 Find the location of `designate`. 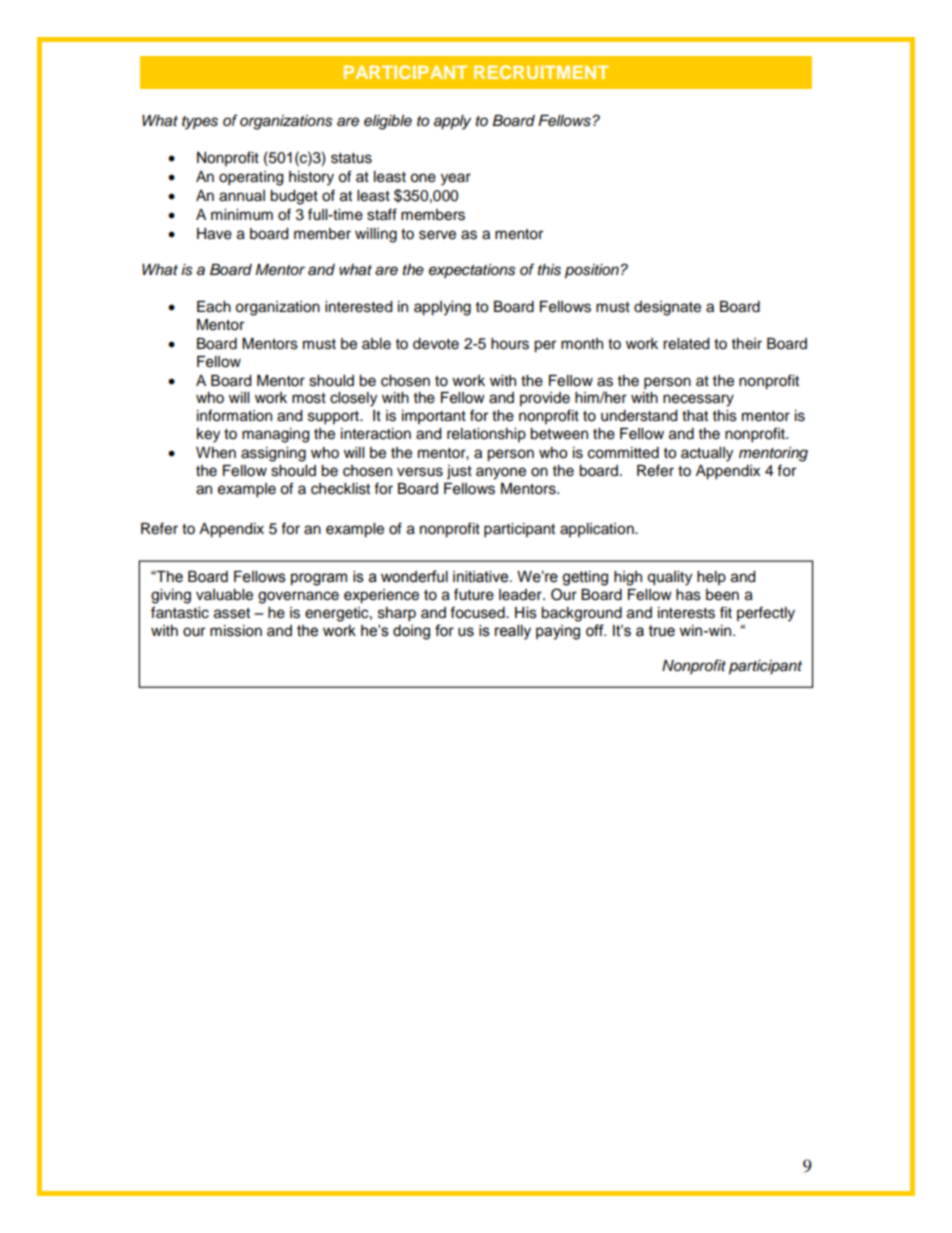

designate is located at coordinates (667, 308).
